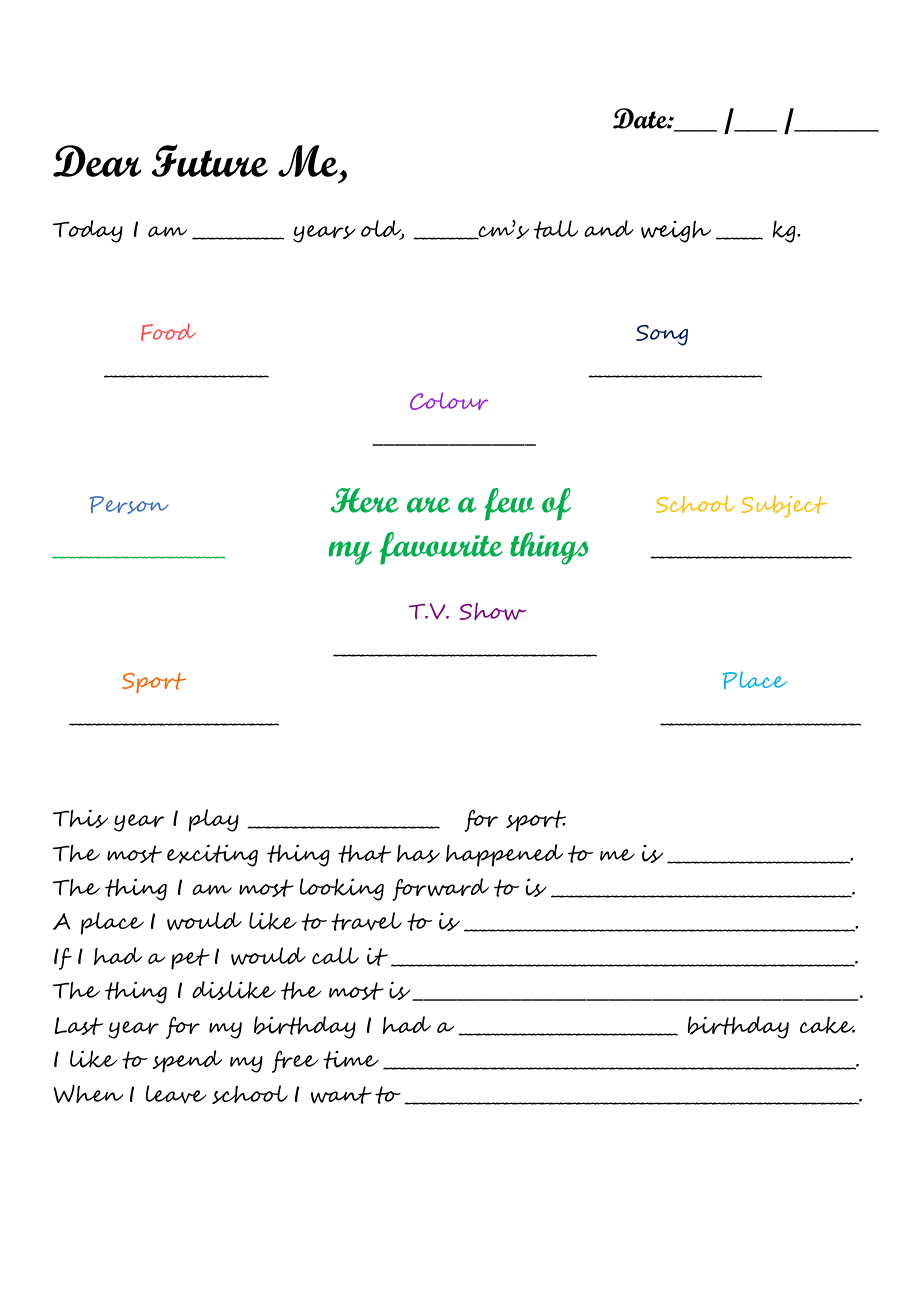 The height and width of the image is (1308, 924). What do you see at coordinates (418, 854) in the image?
I see `has` at bounding box center [418, 854].
